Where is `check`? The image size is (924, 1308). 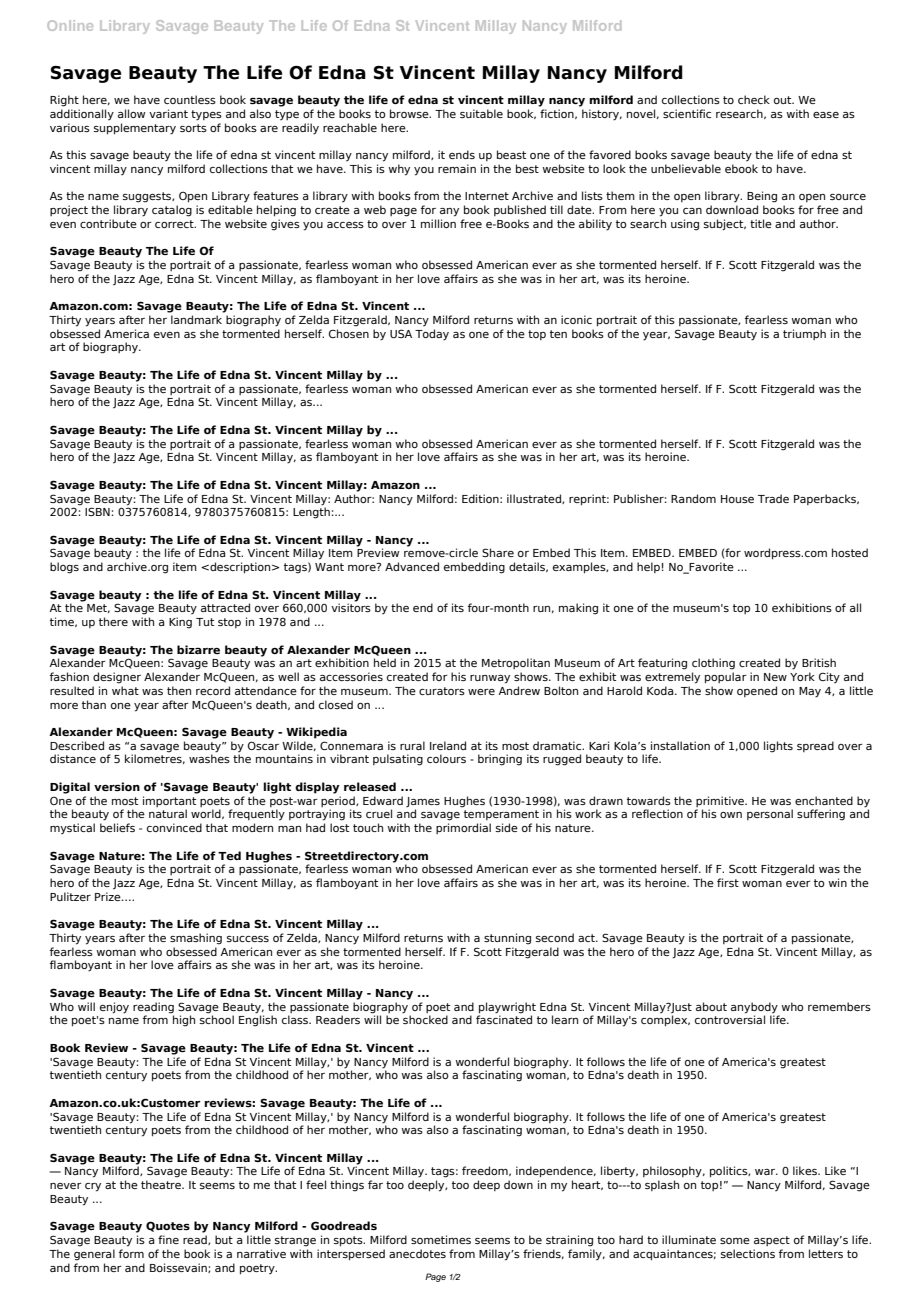
check is located at coordinates (754, 99).
